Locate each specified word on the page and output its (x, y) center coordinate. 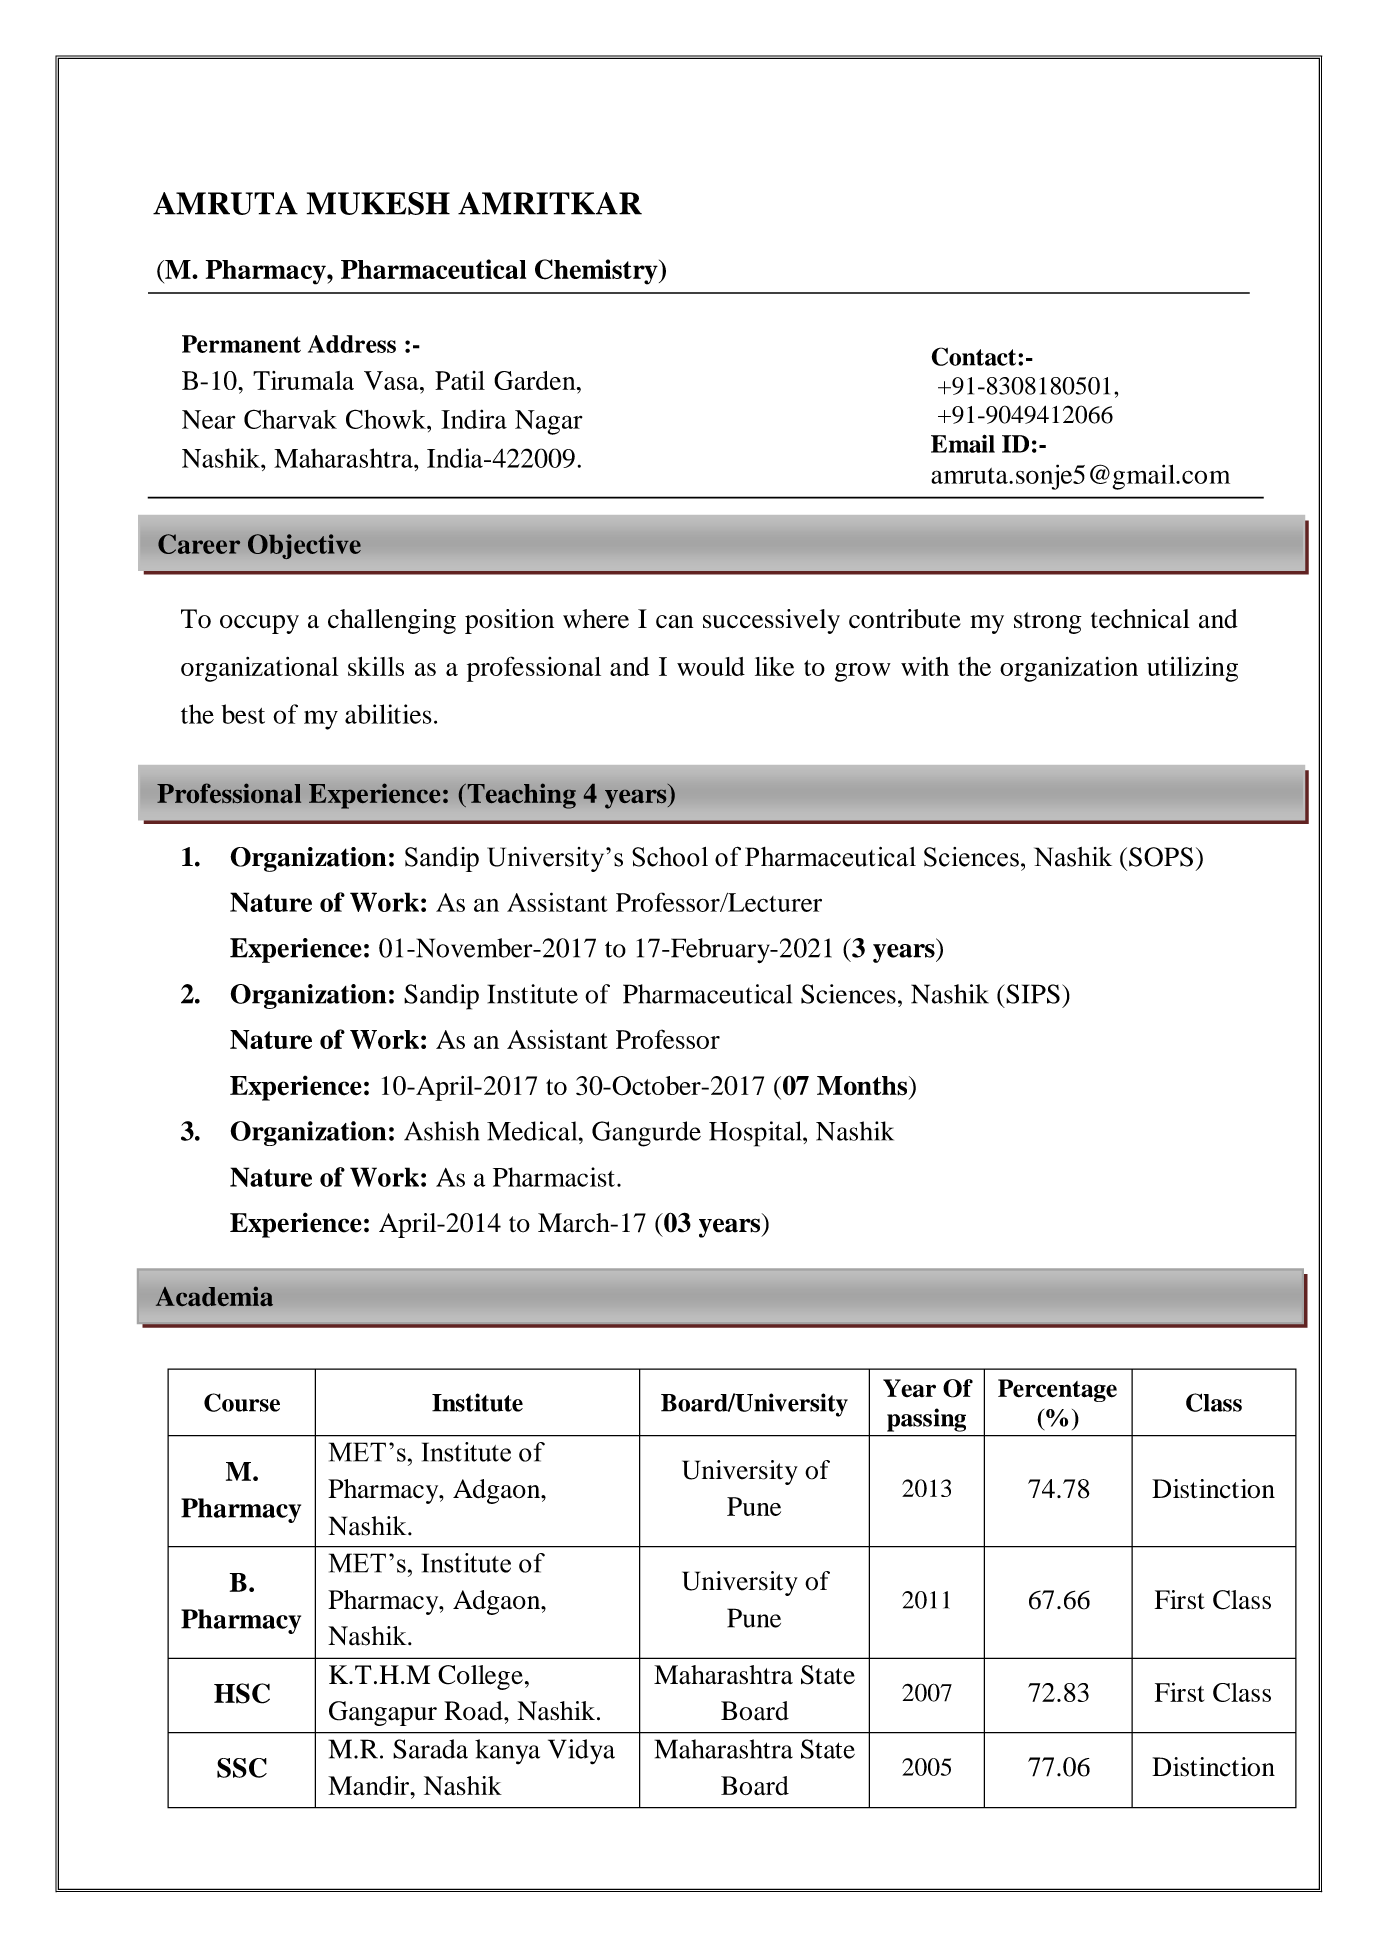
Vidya (581, 1752)
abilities (388, 714)
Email (963, 443)
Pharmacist (554, 1177)
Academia (214, 1296)
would (711, 666)
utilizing (1192, 669)
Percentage (1057, 1390)
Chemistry (597, 272)
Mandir (369, 1786)
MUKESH (378, 203)
